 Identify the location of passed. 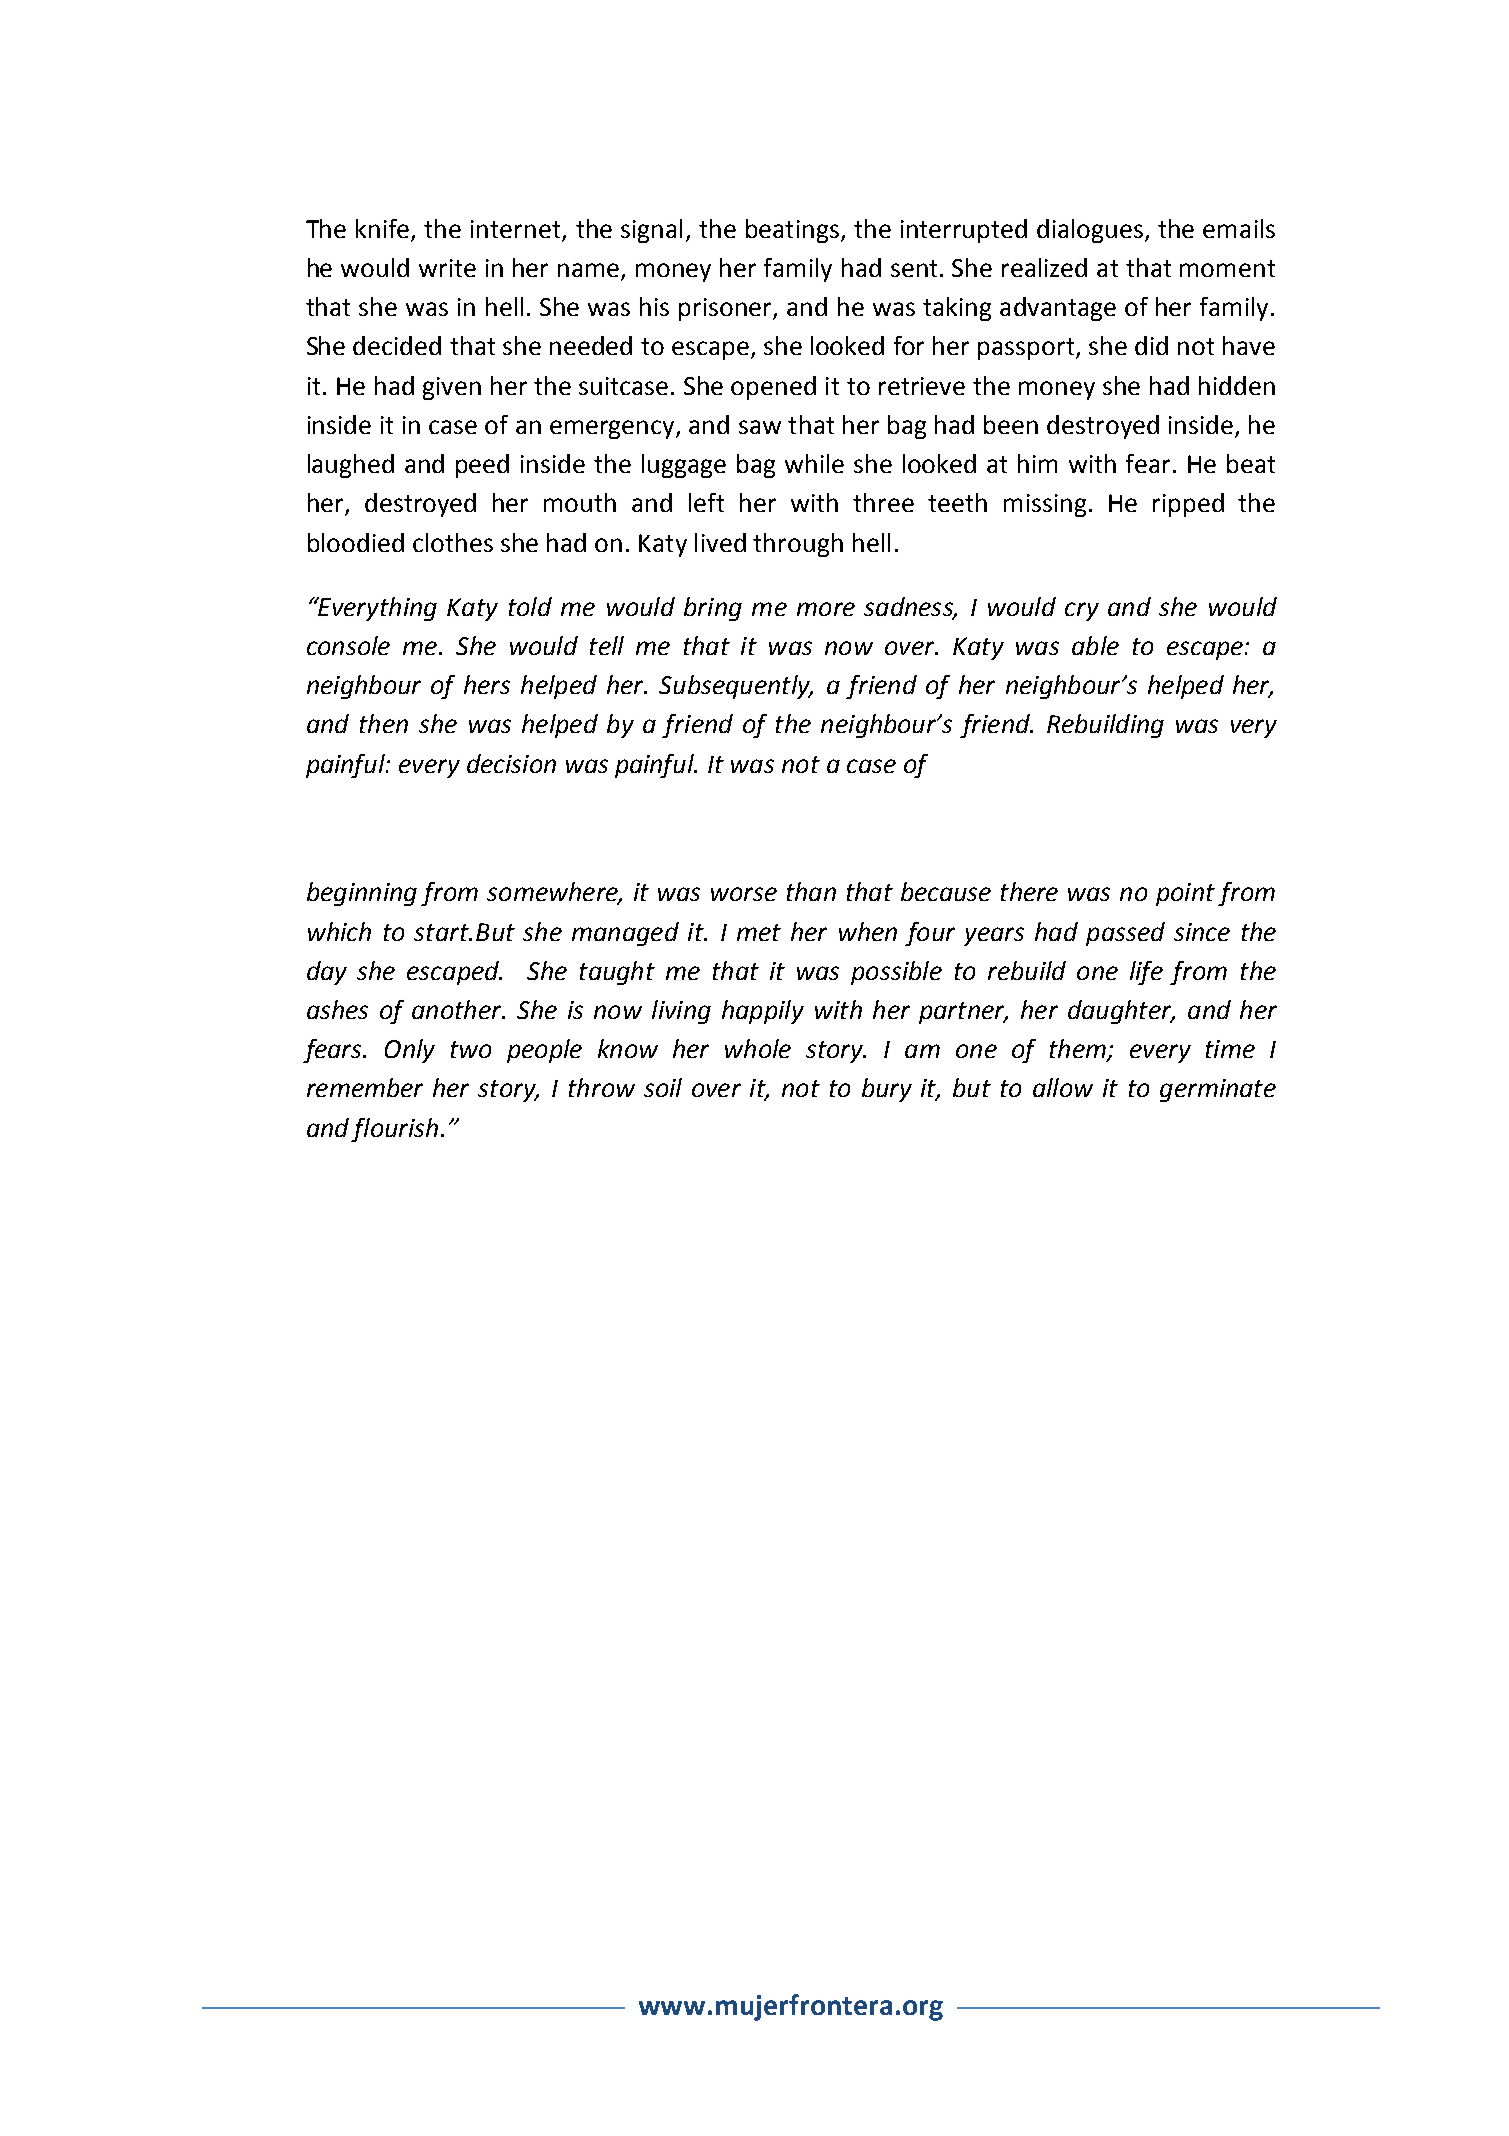
(1125, 934).
